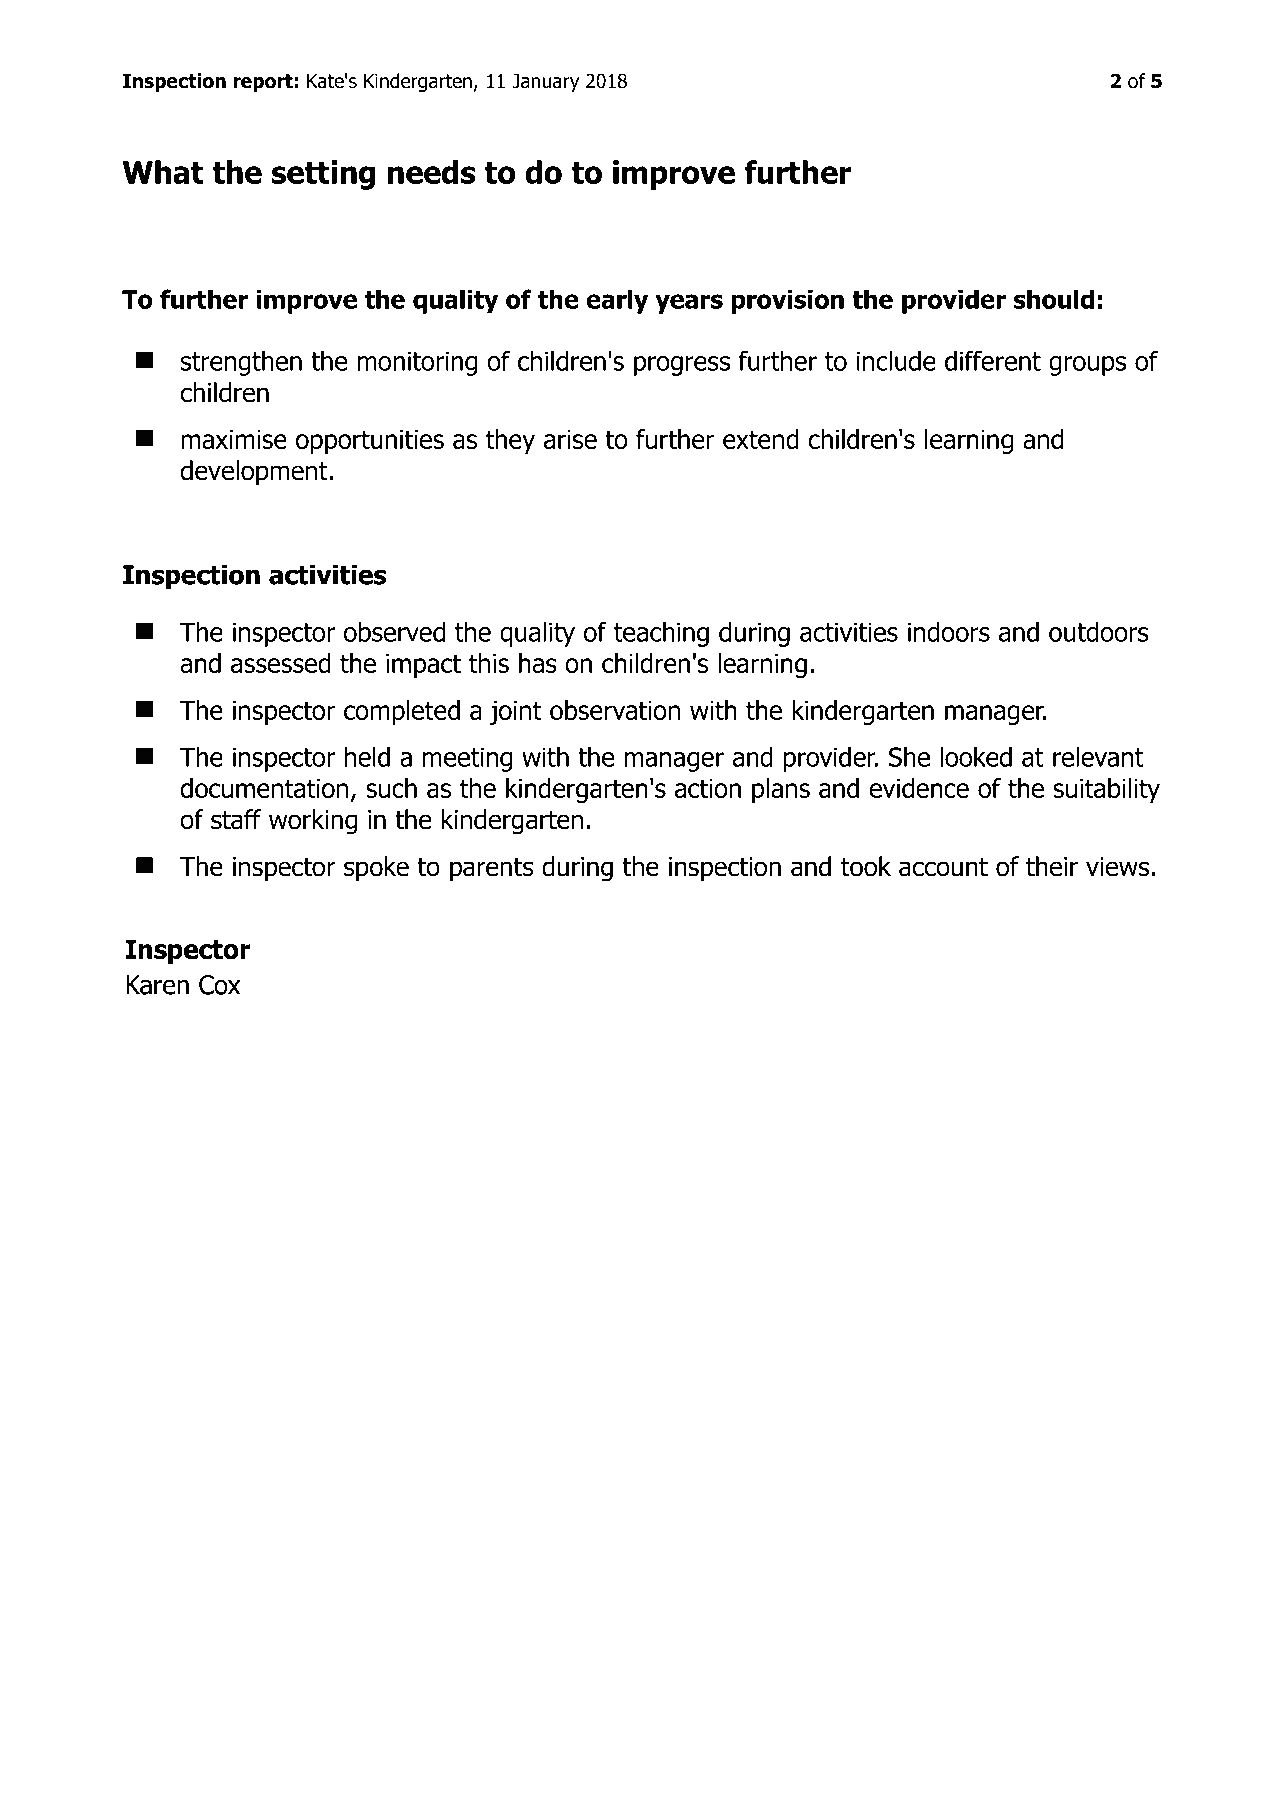 The width and height of the screenshot is (1285, 1818). What do you see at coordinates (241, 363) in the screenshot?
I see `strengthen` at bounding box center [241, 363].
